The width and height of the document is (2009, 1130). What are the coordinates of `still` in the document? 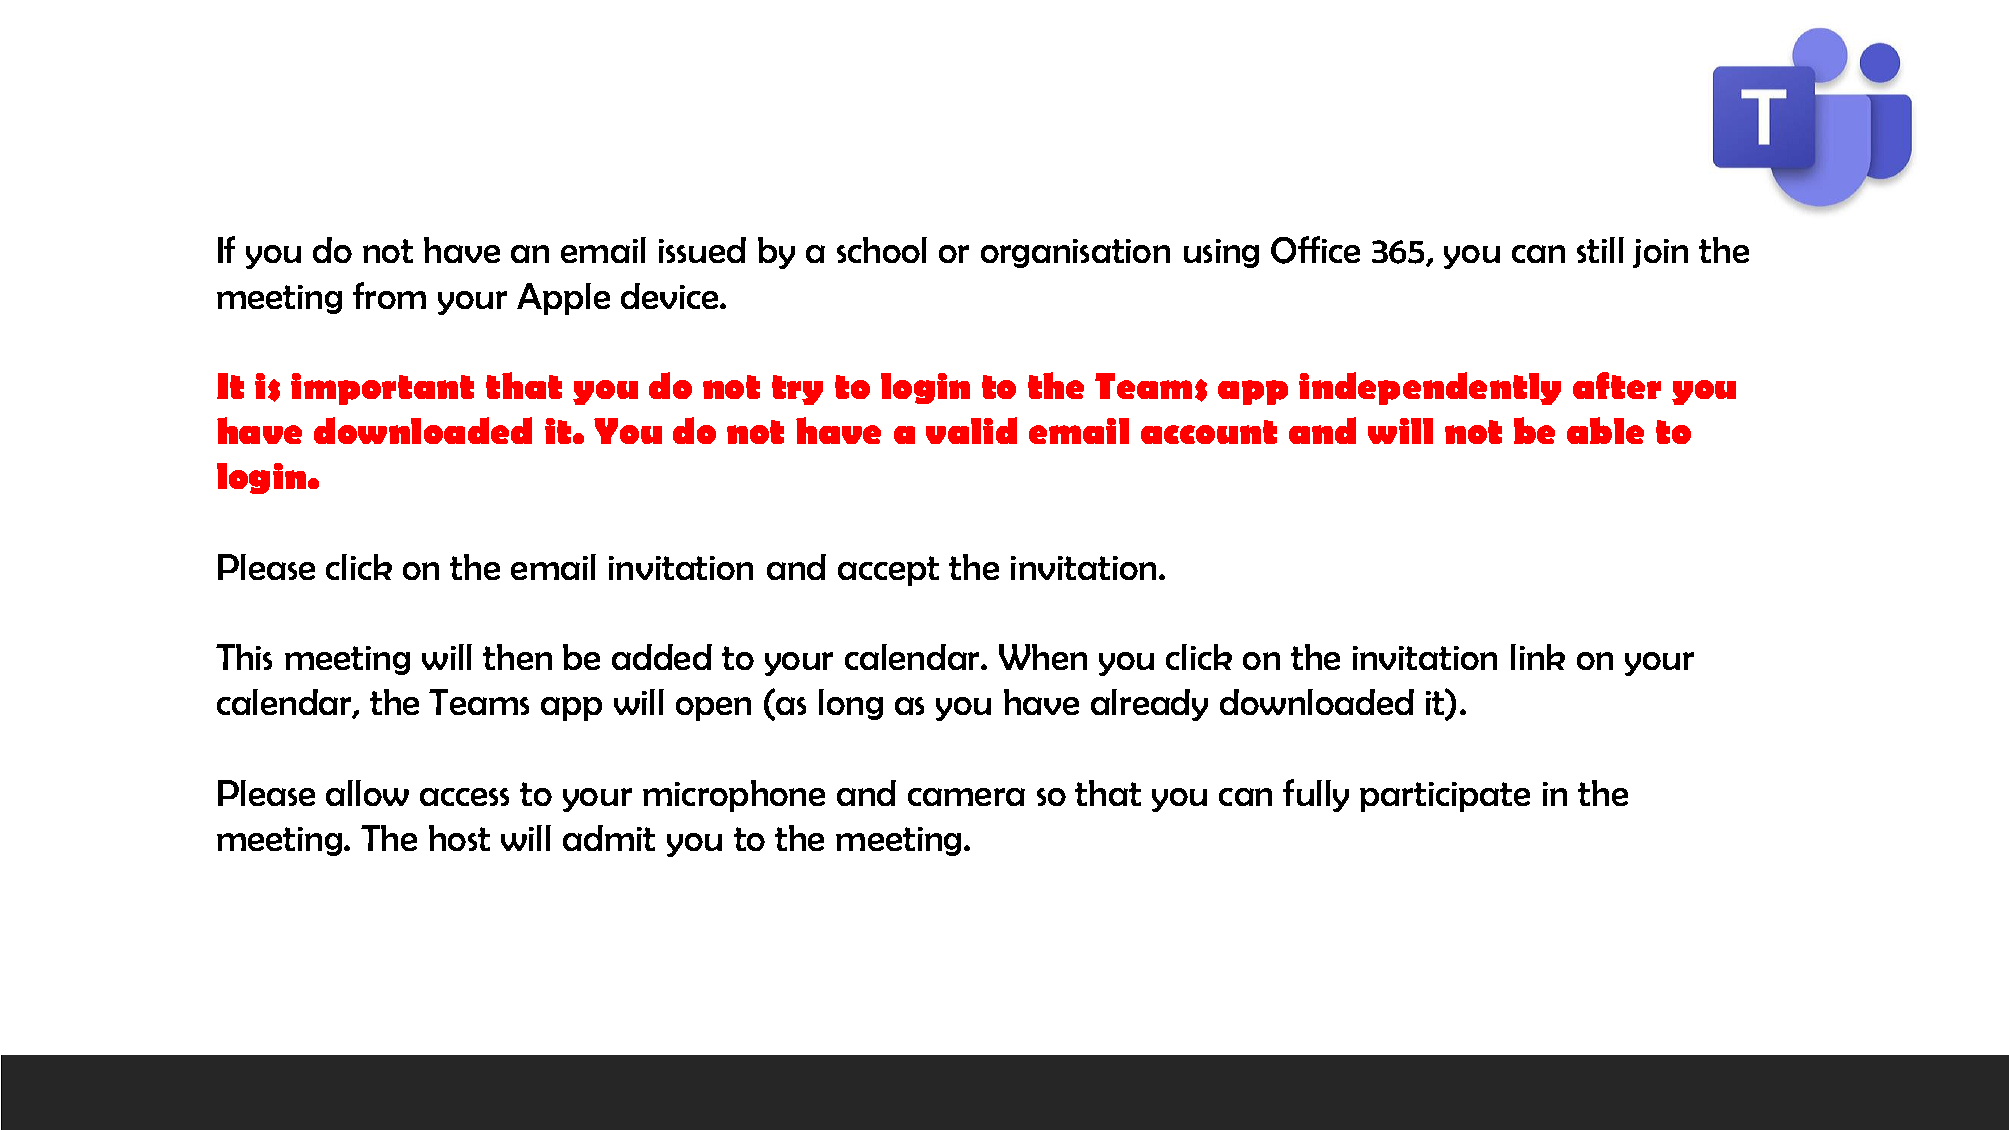 It's located at (1600, 250).
